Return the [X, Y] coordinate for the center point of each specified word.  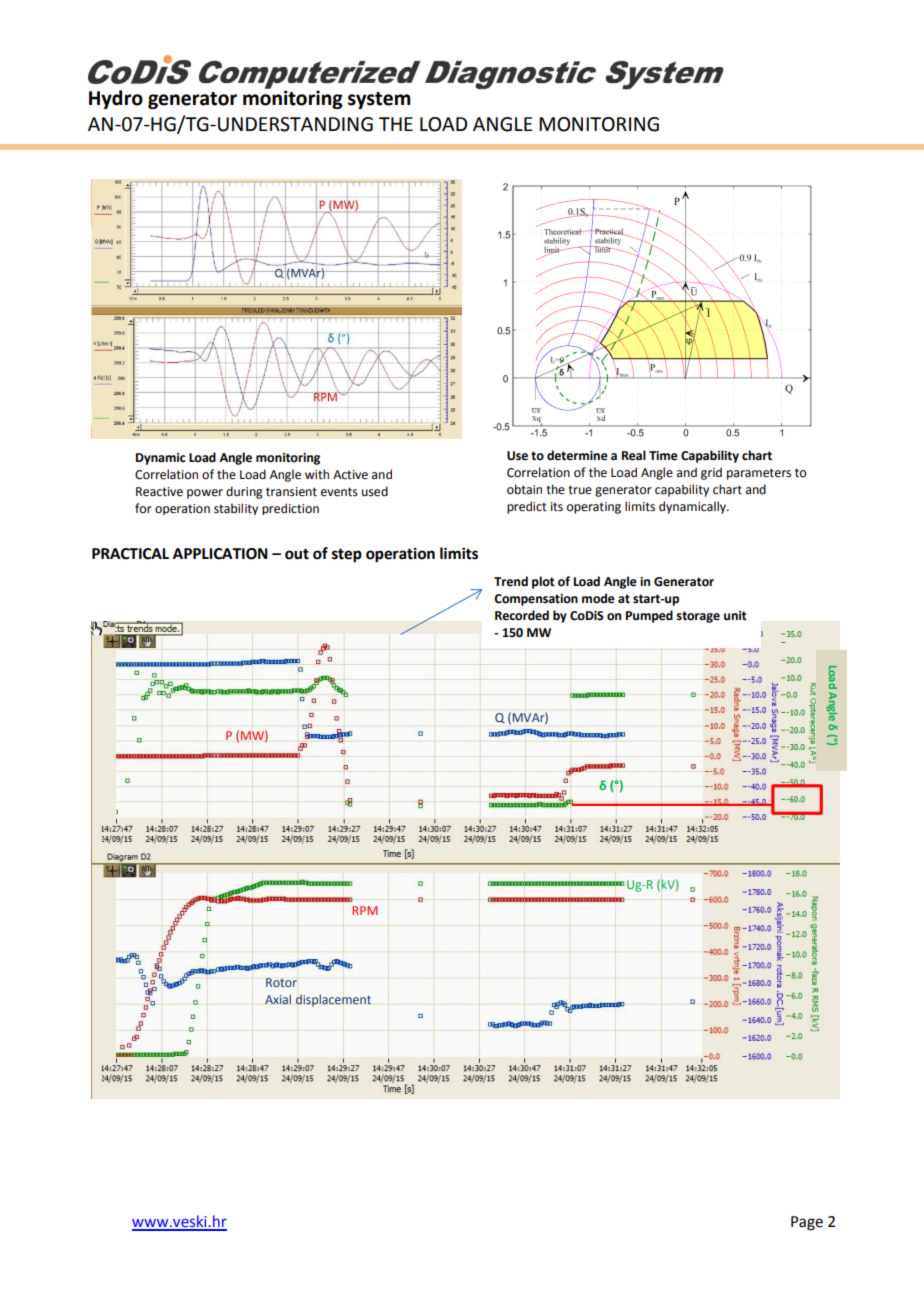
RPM [365, 910]
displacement [333, 1000]
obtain [524, 489]
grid [711, 473]
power [205, 494]
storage [698, 617]
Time [663, 456]
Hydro [116, 99]
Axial [278, 999]
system [379, 100]
